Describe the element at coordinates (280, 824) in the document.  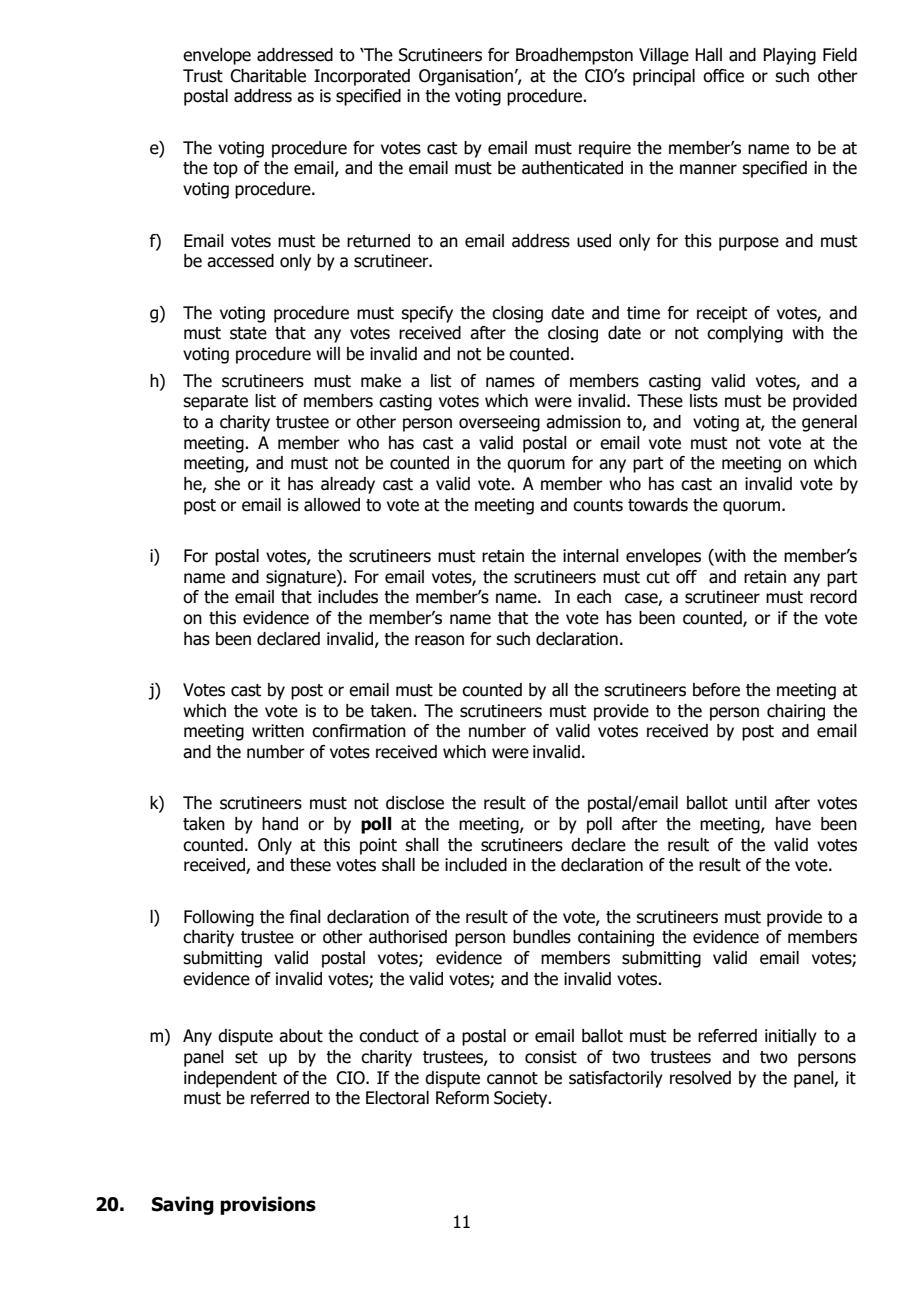
I see `hand` at that location.
